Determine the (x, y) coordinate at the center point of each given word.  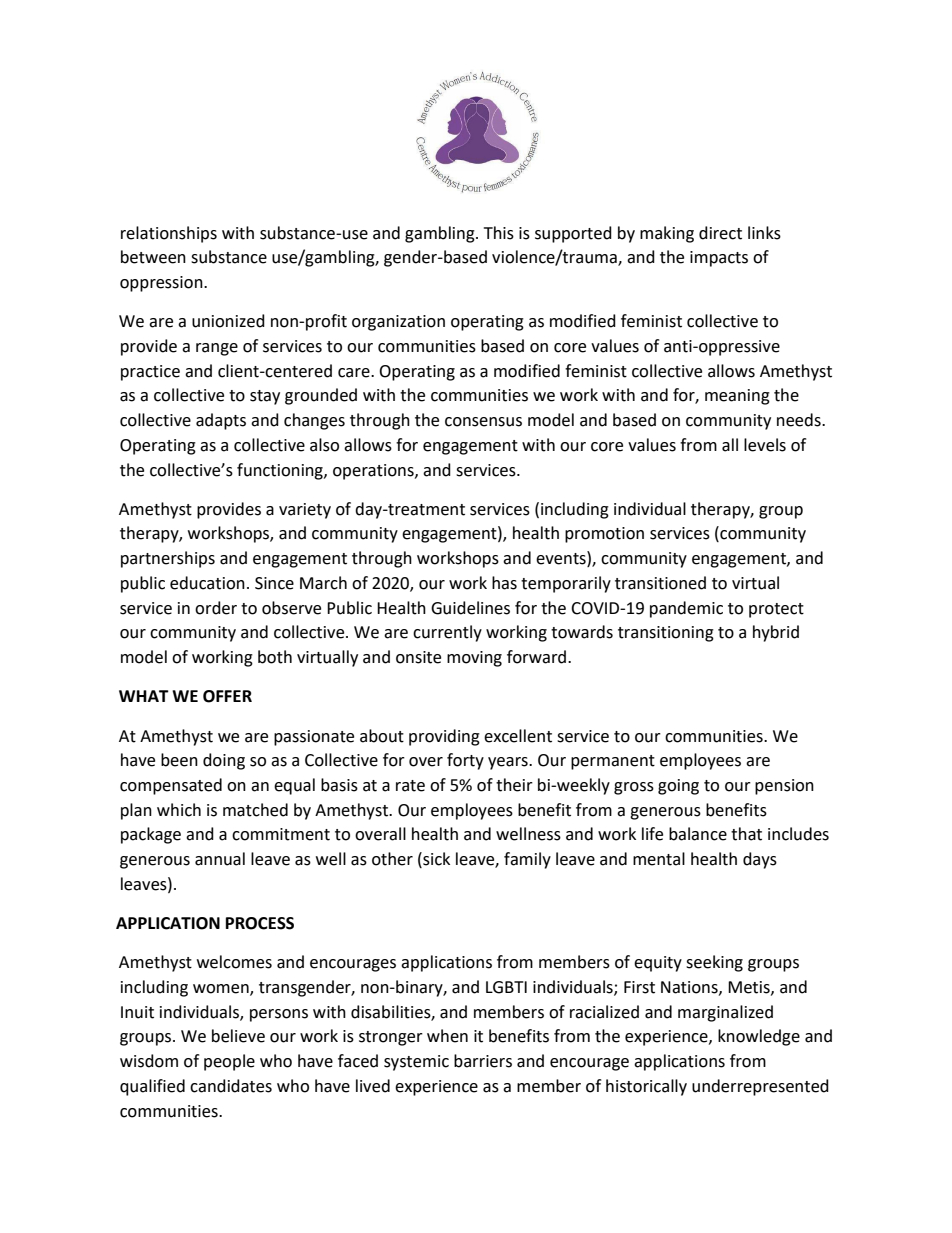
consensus (483, 422)
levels (765, 445)
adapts (221, 421)
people (229, 1062)
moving (474, 659)
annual (220, 859)
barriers (483, 1061)
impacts (719, 259)
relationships (169, 234)
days (760, 860)
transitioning (666, 634)
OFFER (227, 696)
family (527, 860)
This (499, 233)
